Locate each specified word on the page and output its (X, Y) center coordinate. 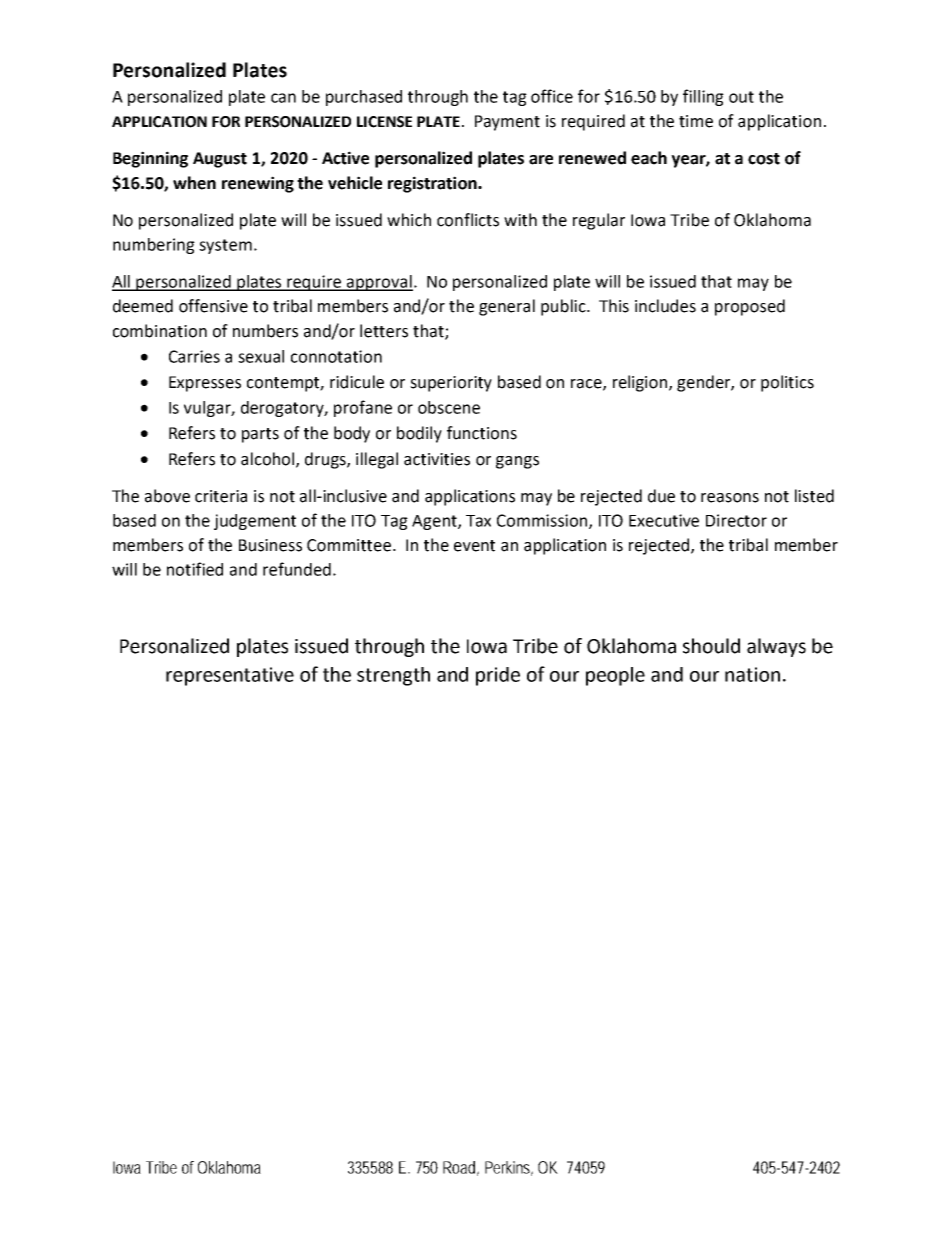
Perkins (509, 1168)
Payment (507, 123)
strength (393, 676)
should (711, 646)
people (615, 676)
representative (230, 676)
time (696, 121)
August (220, 160)
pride (498, 676)
